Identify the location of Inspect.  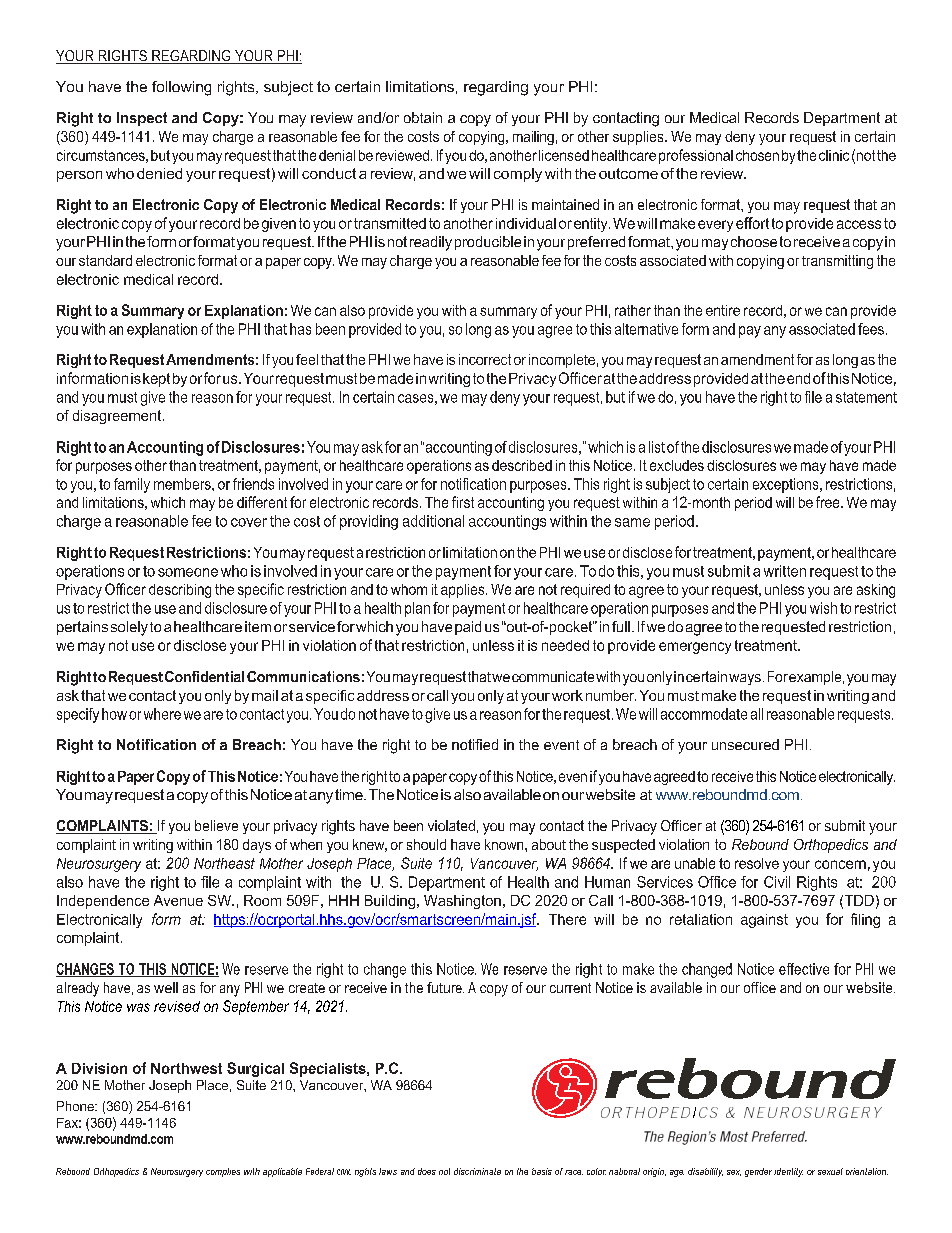
(142, 119).
